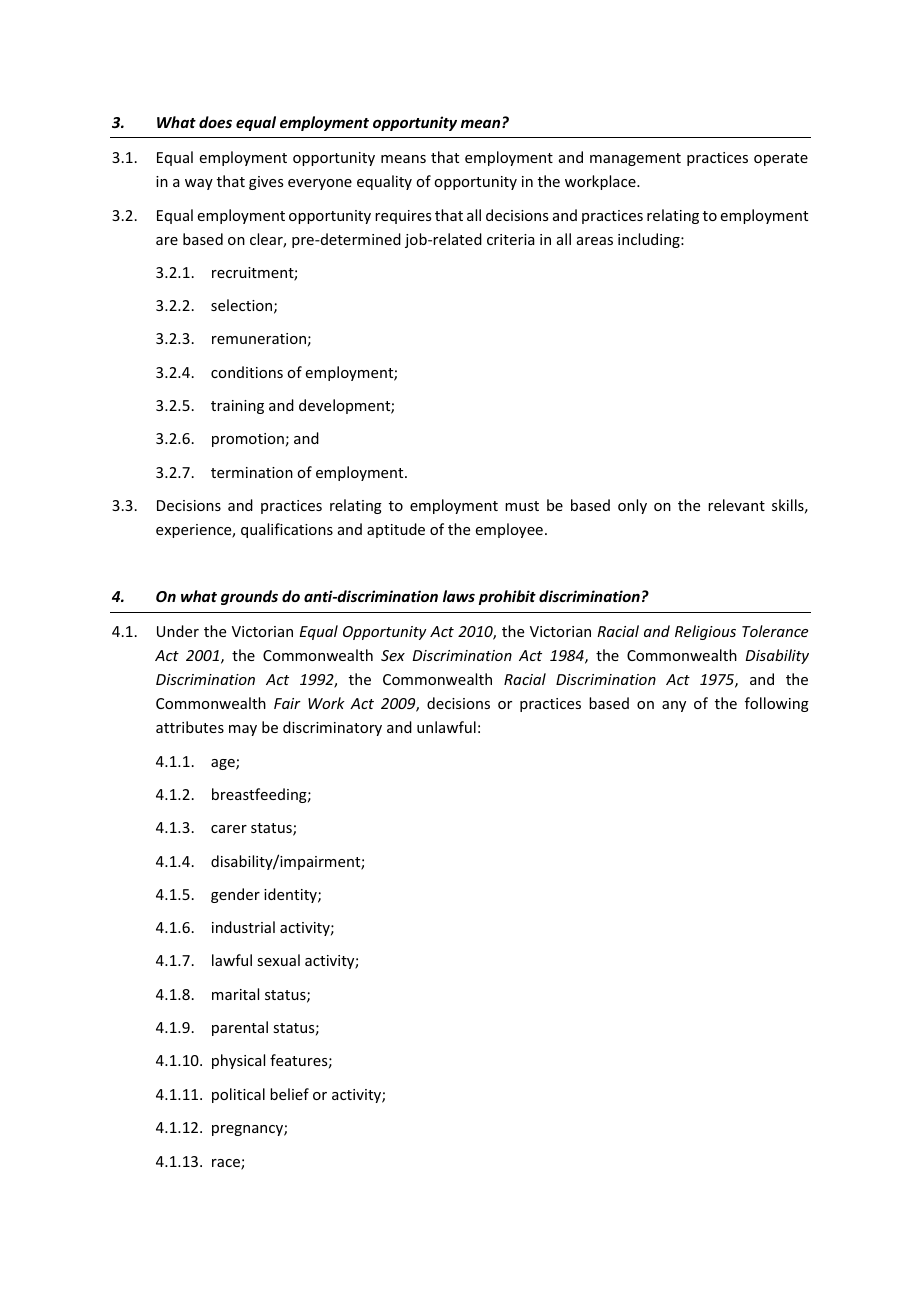 The image size is (924, 1308). I want to click on industrial, so click(243, 927).
